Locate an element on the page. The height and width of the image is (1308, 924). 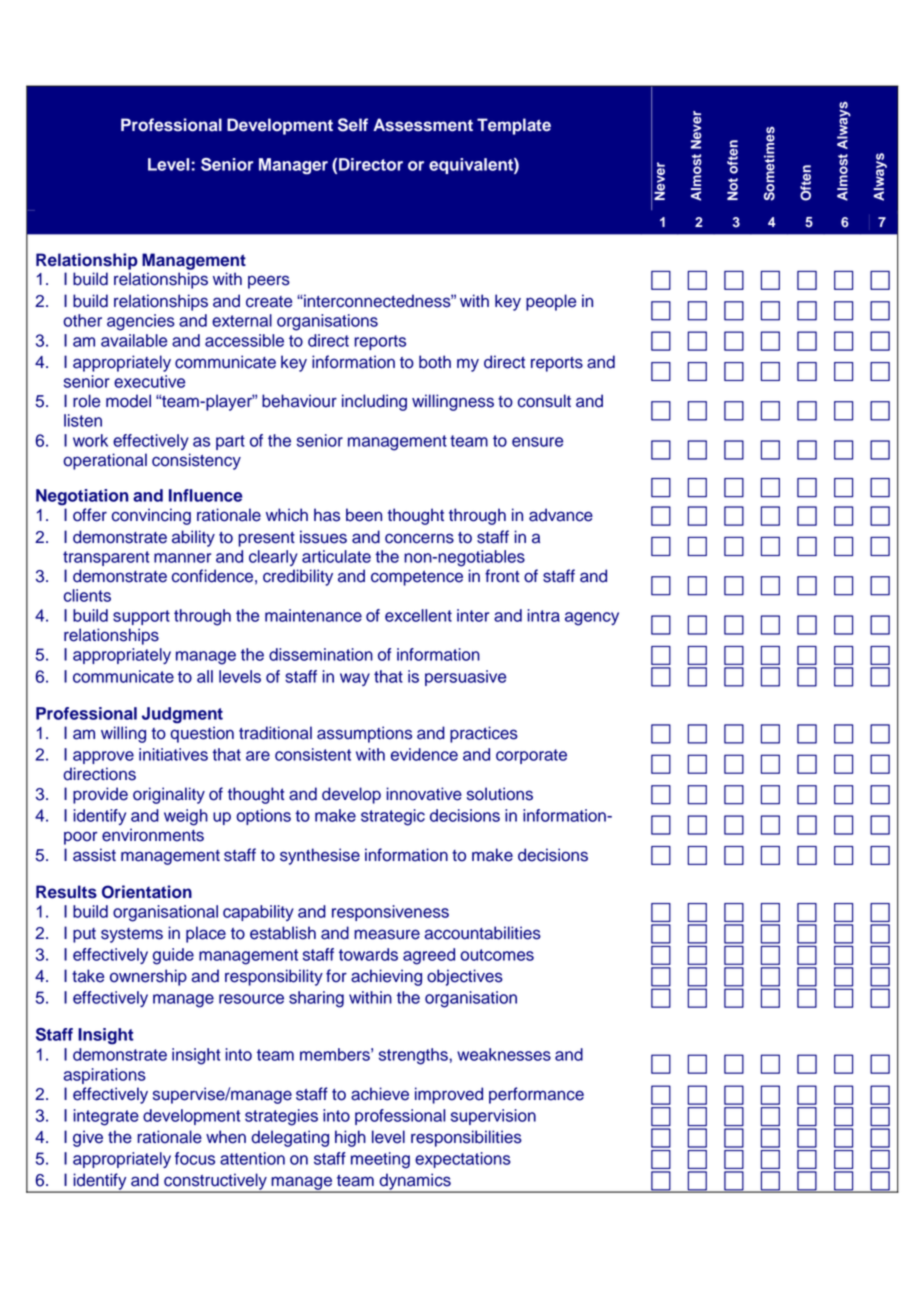
Self is located at coordinates (353, 125).
